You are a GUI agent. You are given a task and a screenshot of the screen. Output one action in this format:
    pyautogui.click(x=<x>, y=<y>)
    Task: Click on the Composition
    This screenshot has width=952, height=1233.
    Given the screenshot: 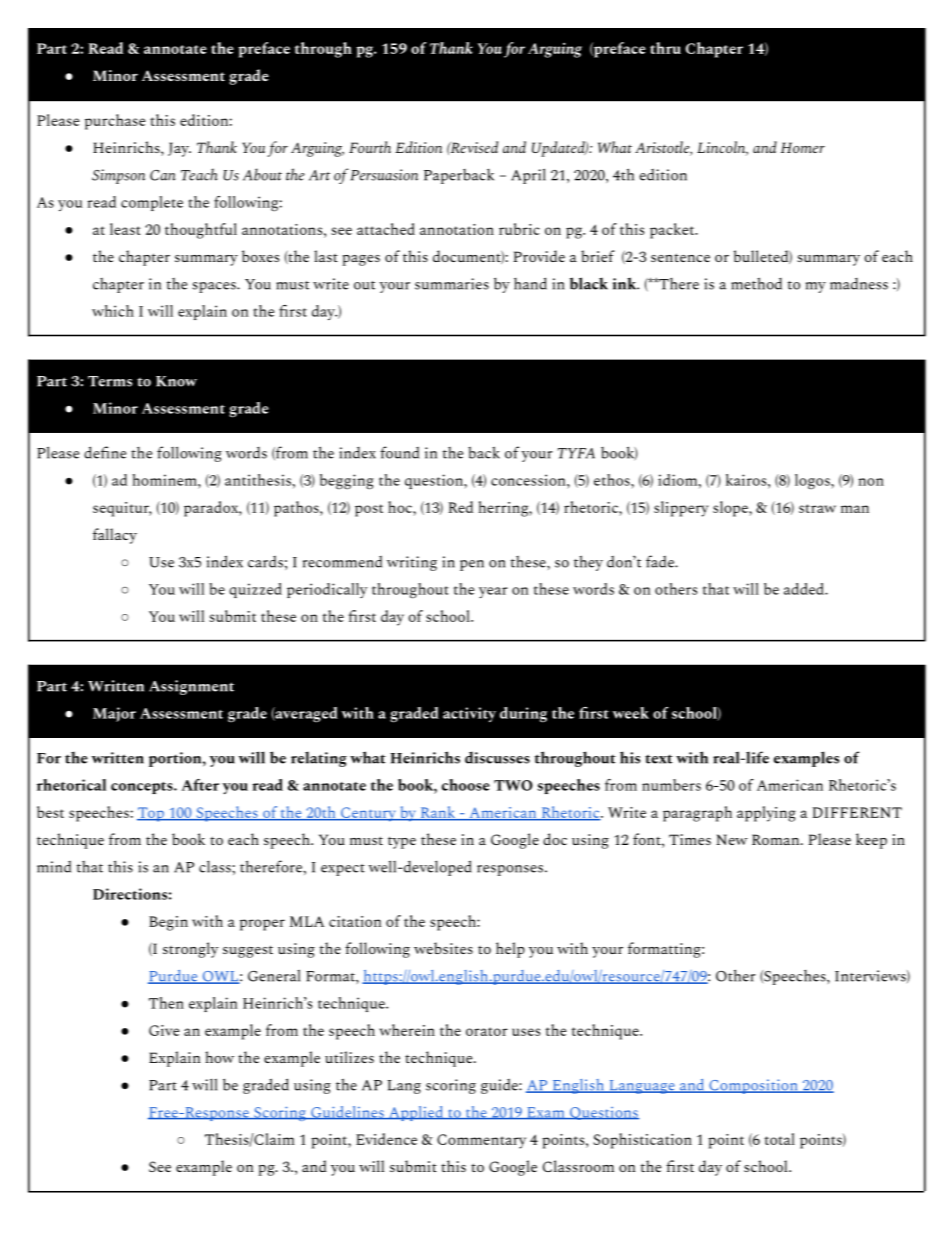 What is the action you would take?
    pyautogui.click(x=753, y=1086)
